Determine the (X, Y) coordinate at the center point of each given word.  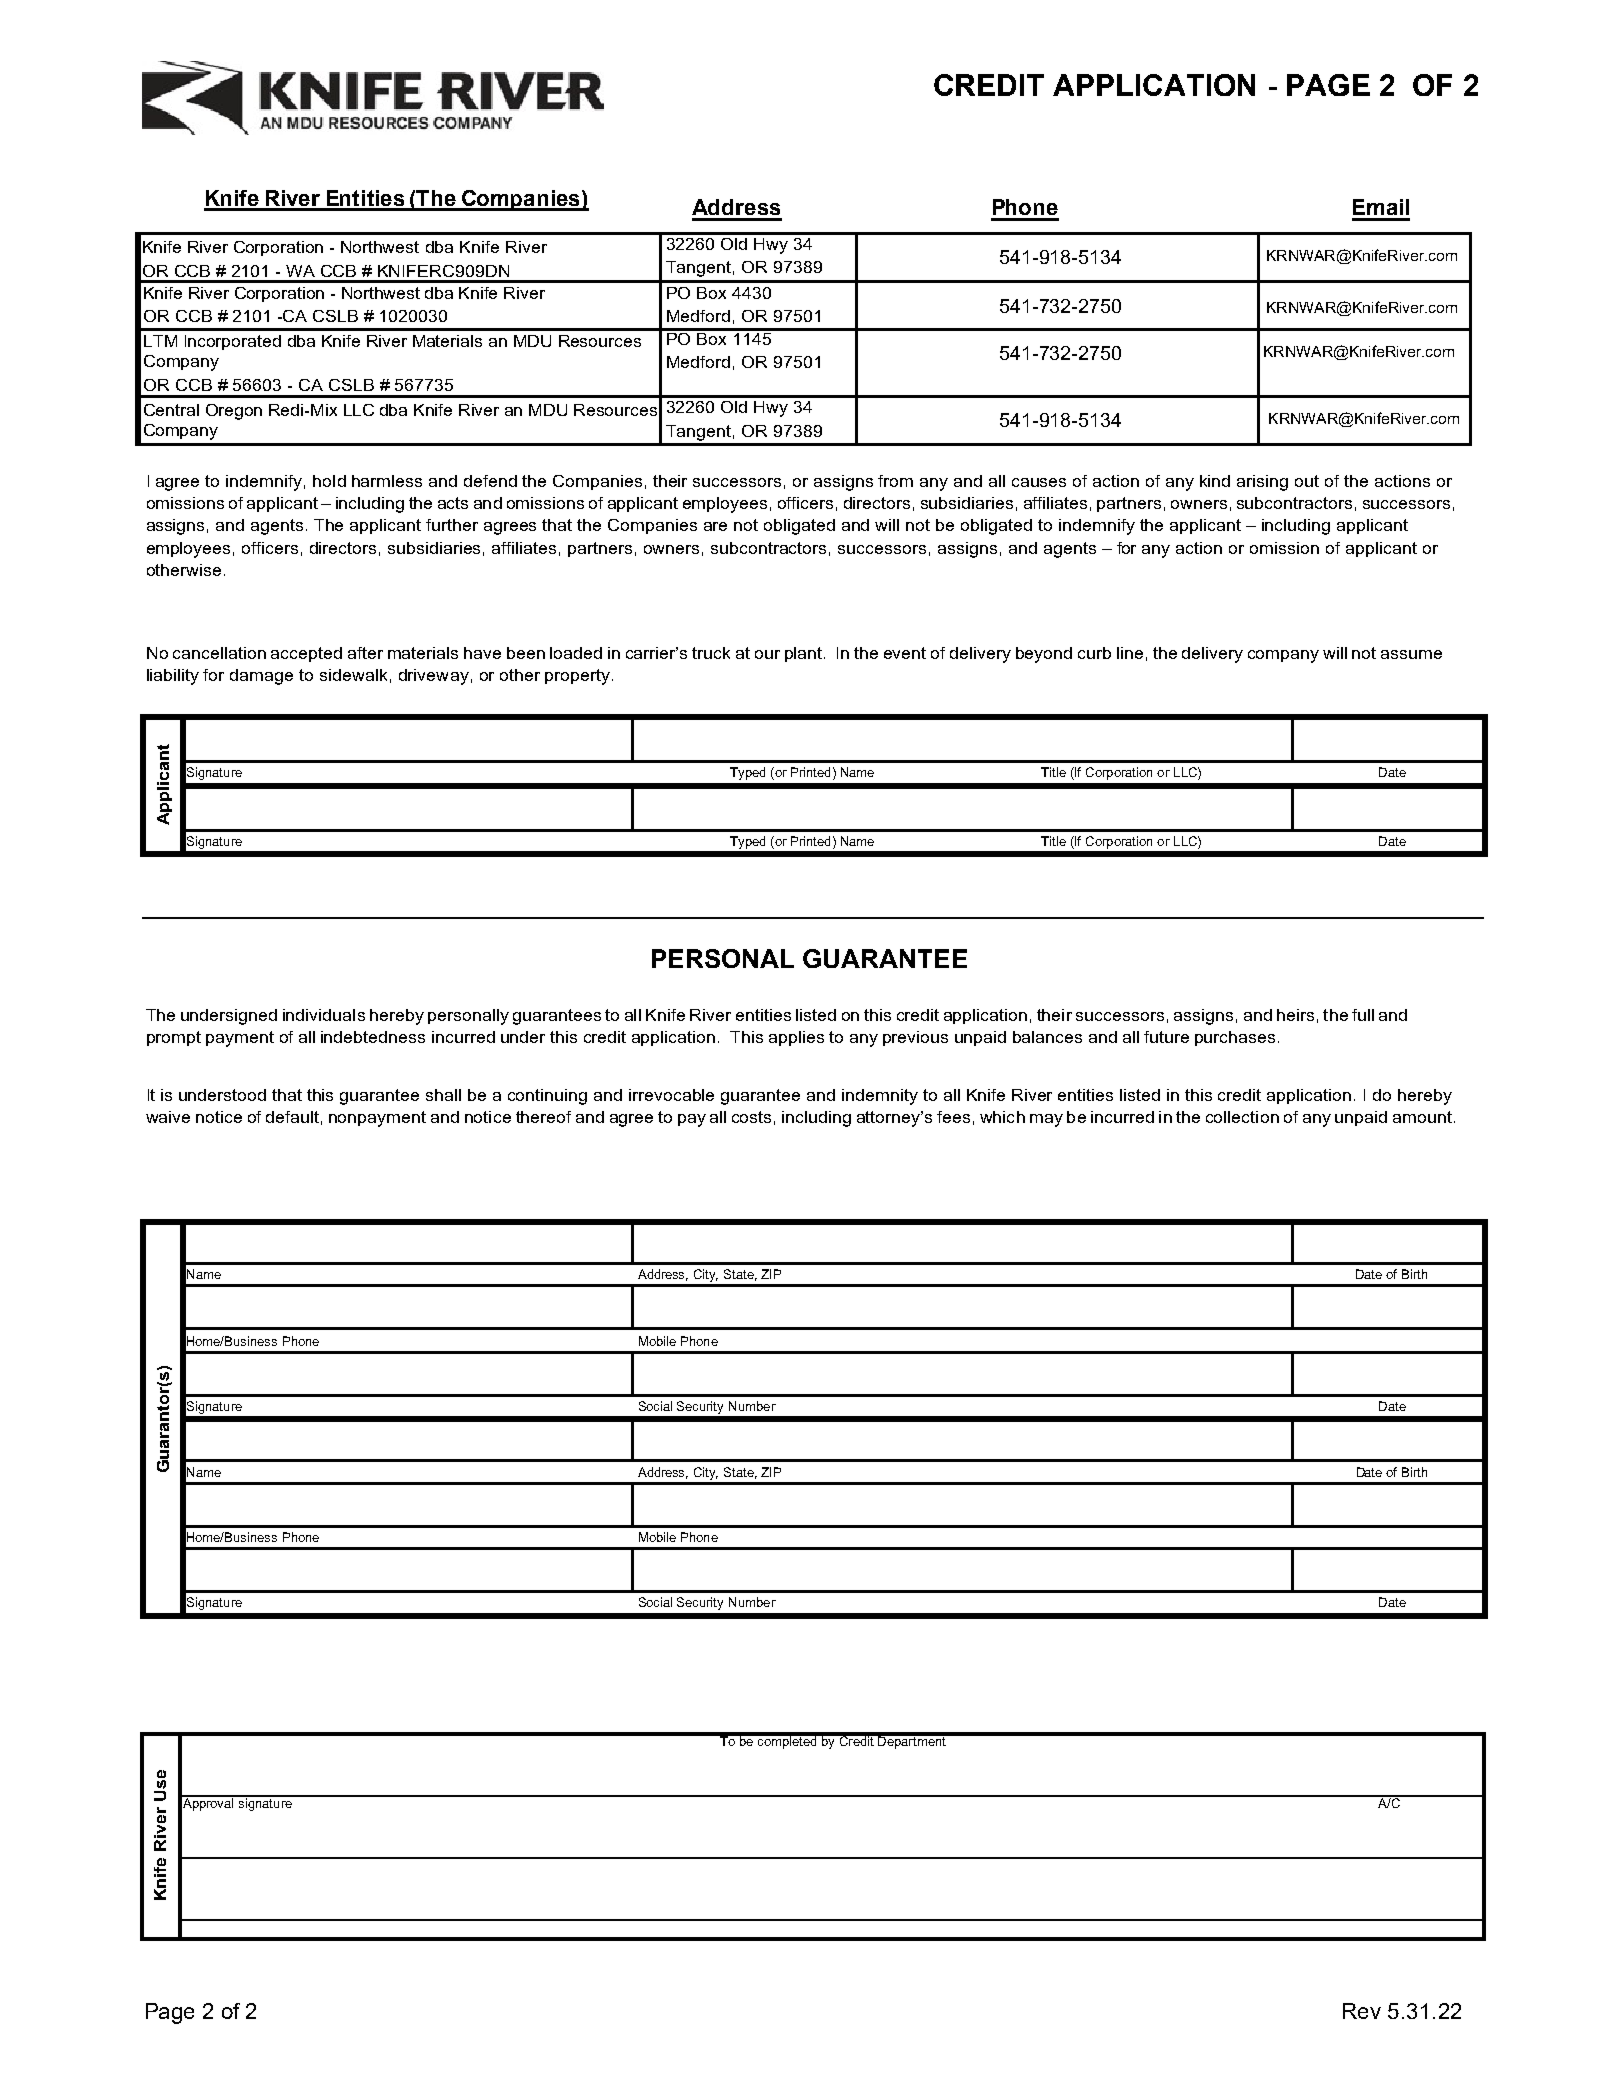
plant (805, 654)
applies (796, 1038)
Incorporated (233, 342)
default (292, 1117)
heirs (1295, 1015)
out (1307, 481)
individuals (324, 1015)
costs (751, 1117)
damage (261, 677)
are (715, 526)
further (452, 525)
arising (1262, 483)
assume (1411, 654)
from (895, 481)
